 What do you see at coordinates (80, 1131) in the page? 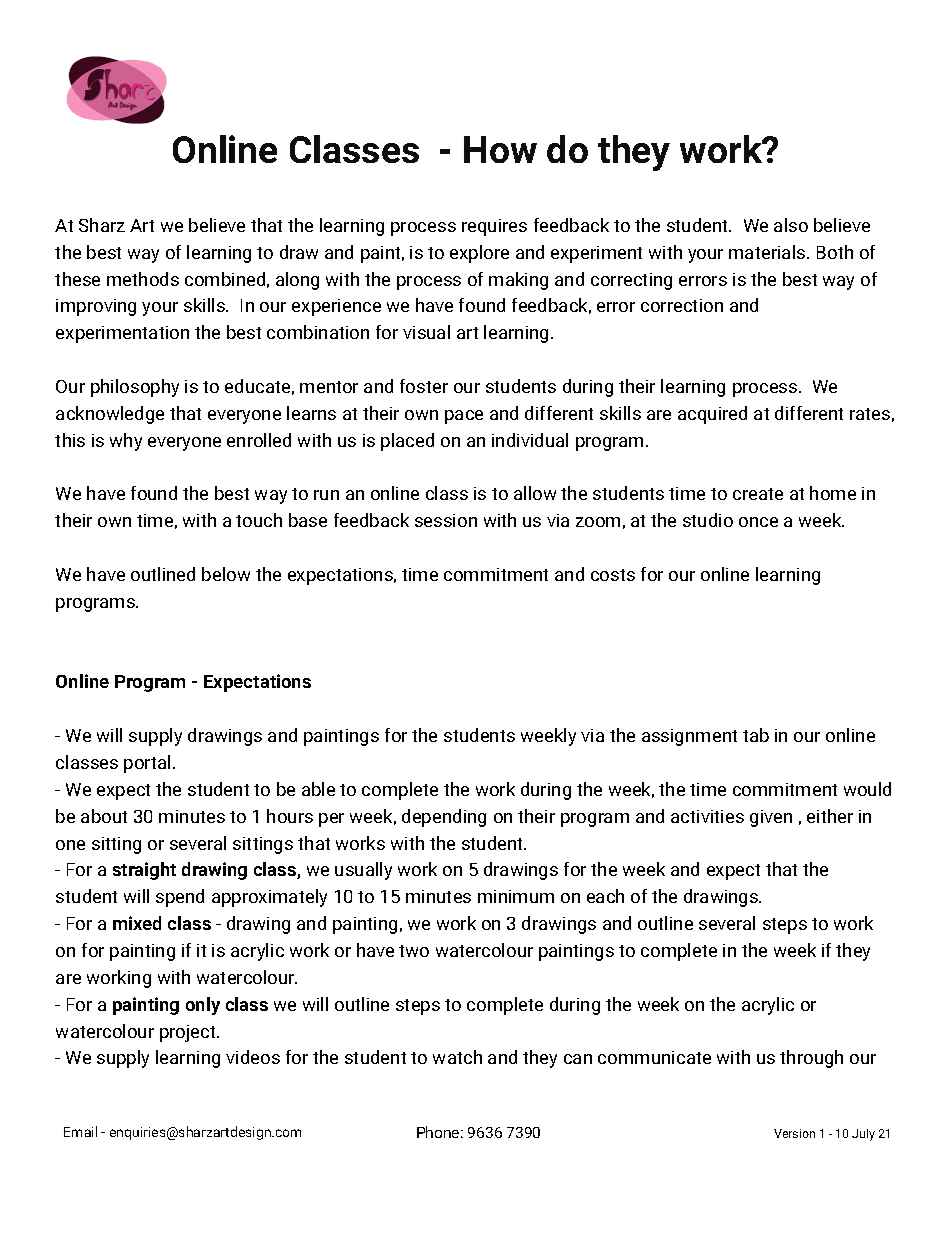
I see `Email` at bounding box center [80, 1131].
